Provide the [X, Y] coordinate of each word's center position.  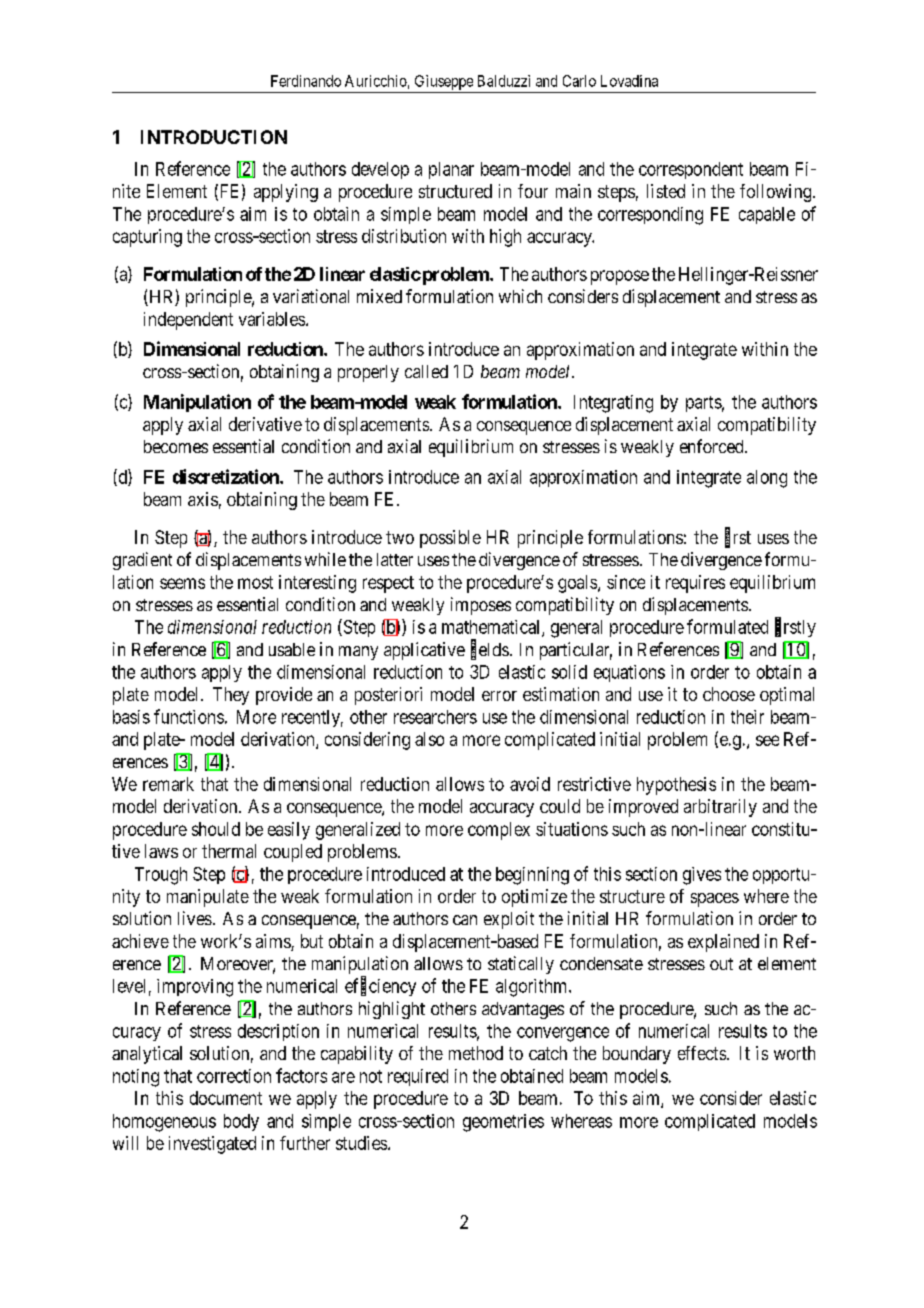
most [255, 582]
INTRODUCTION [214, 137]
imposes [481, 606]
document [226, 1098]
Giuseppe [444, 82]
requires [695, 584]
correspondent [691, 170]
